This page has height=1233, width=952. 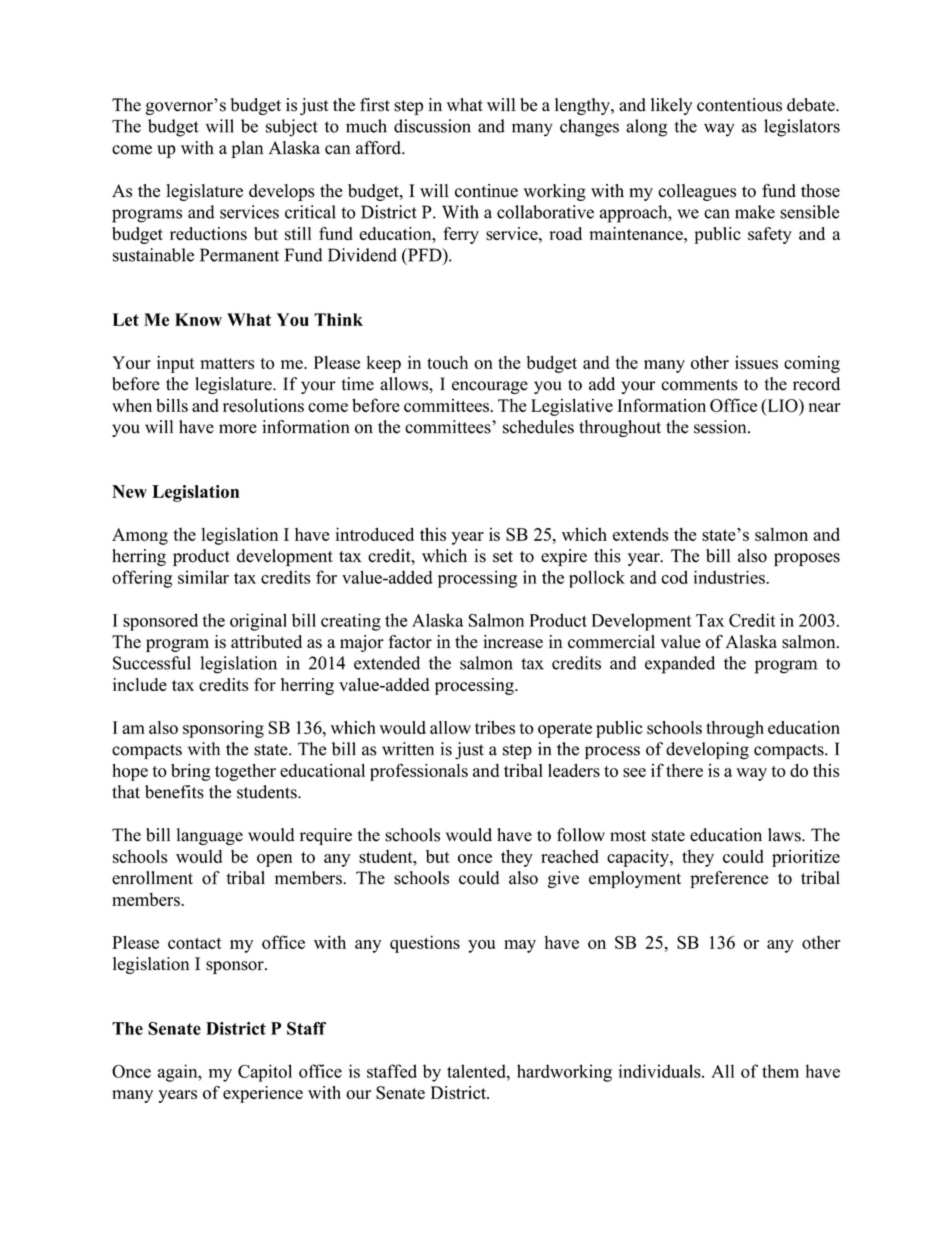 I want to click on Capitol, so click(x=265, y=1073).
